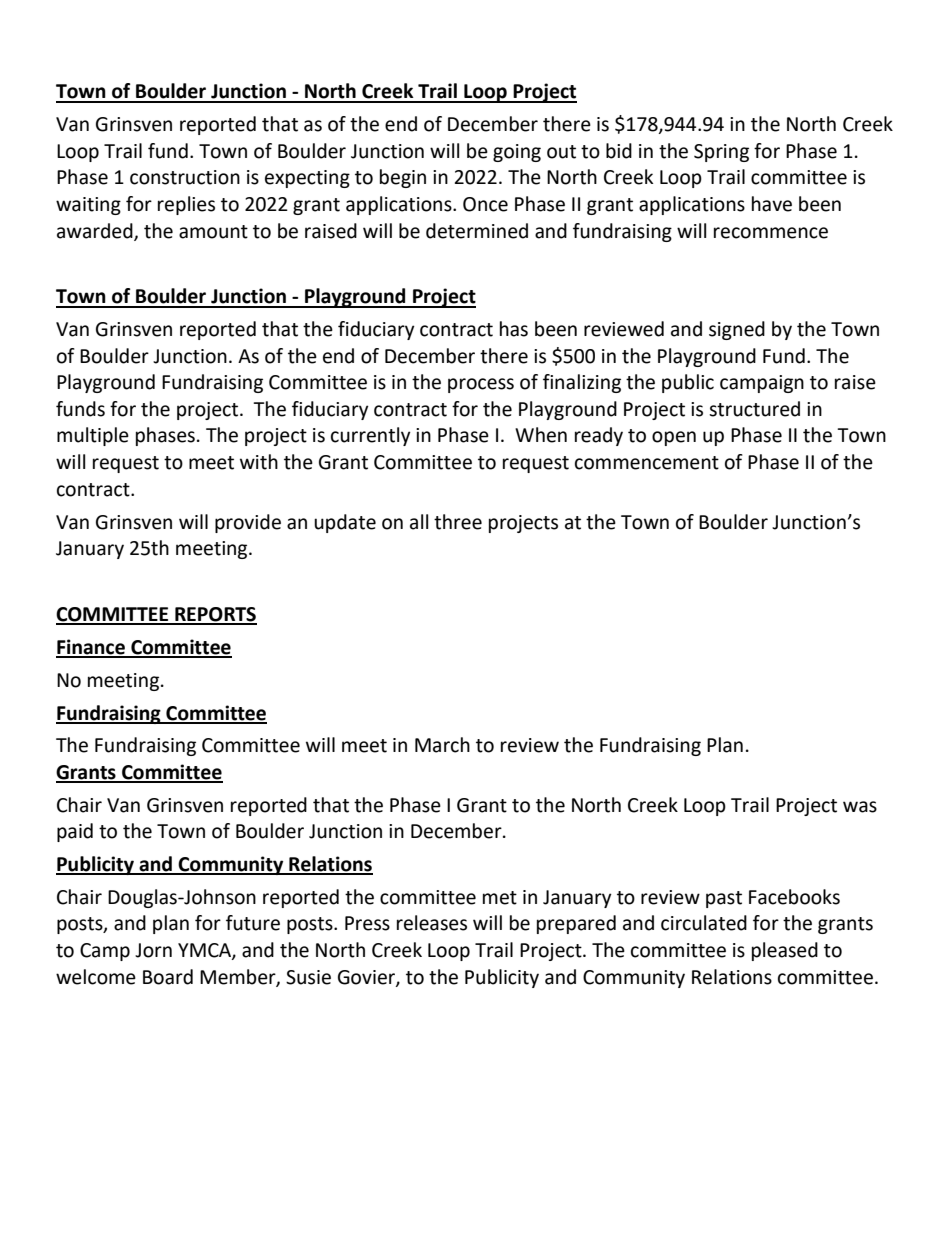  I want to click on Board, so click(168, 977).
